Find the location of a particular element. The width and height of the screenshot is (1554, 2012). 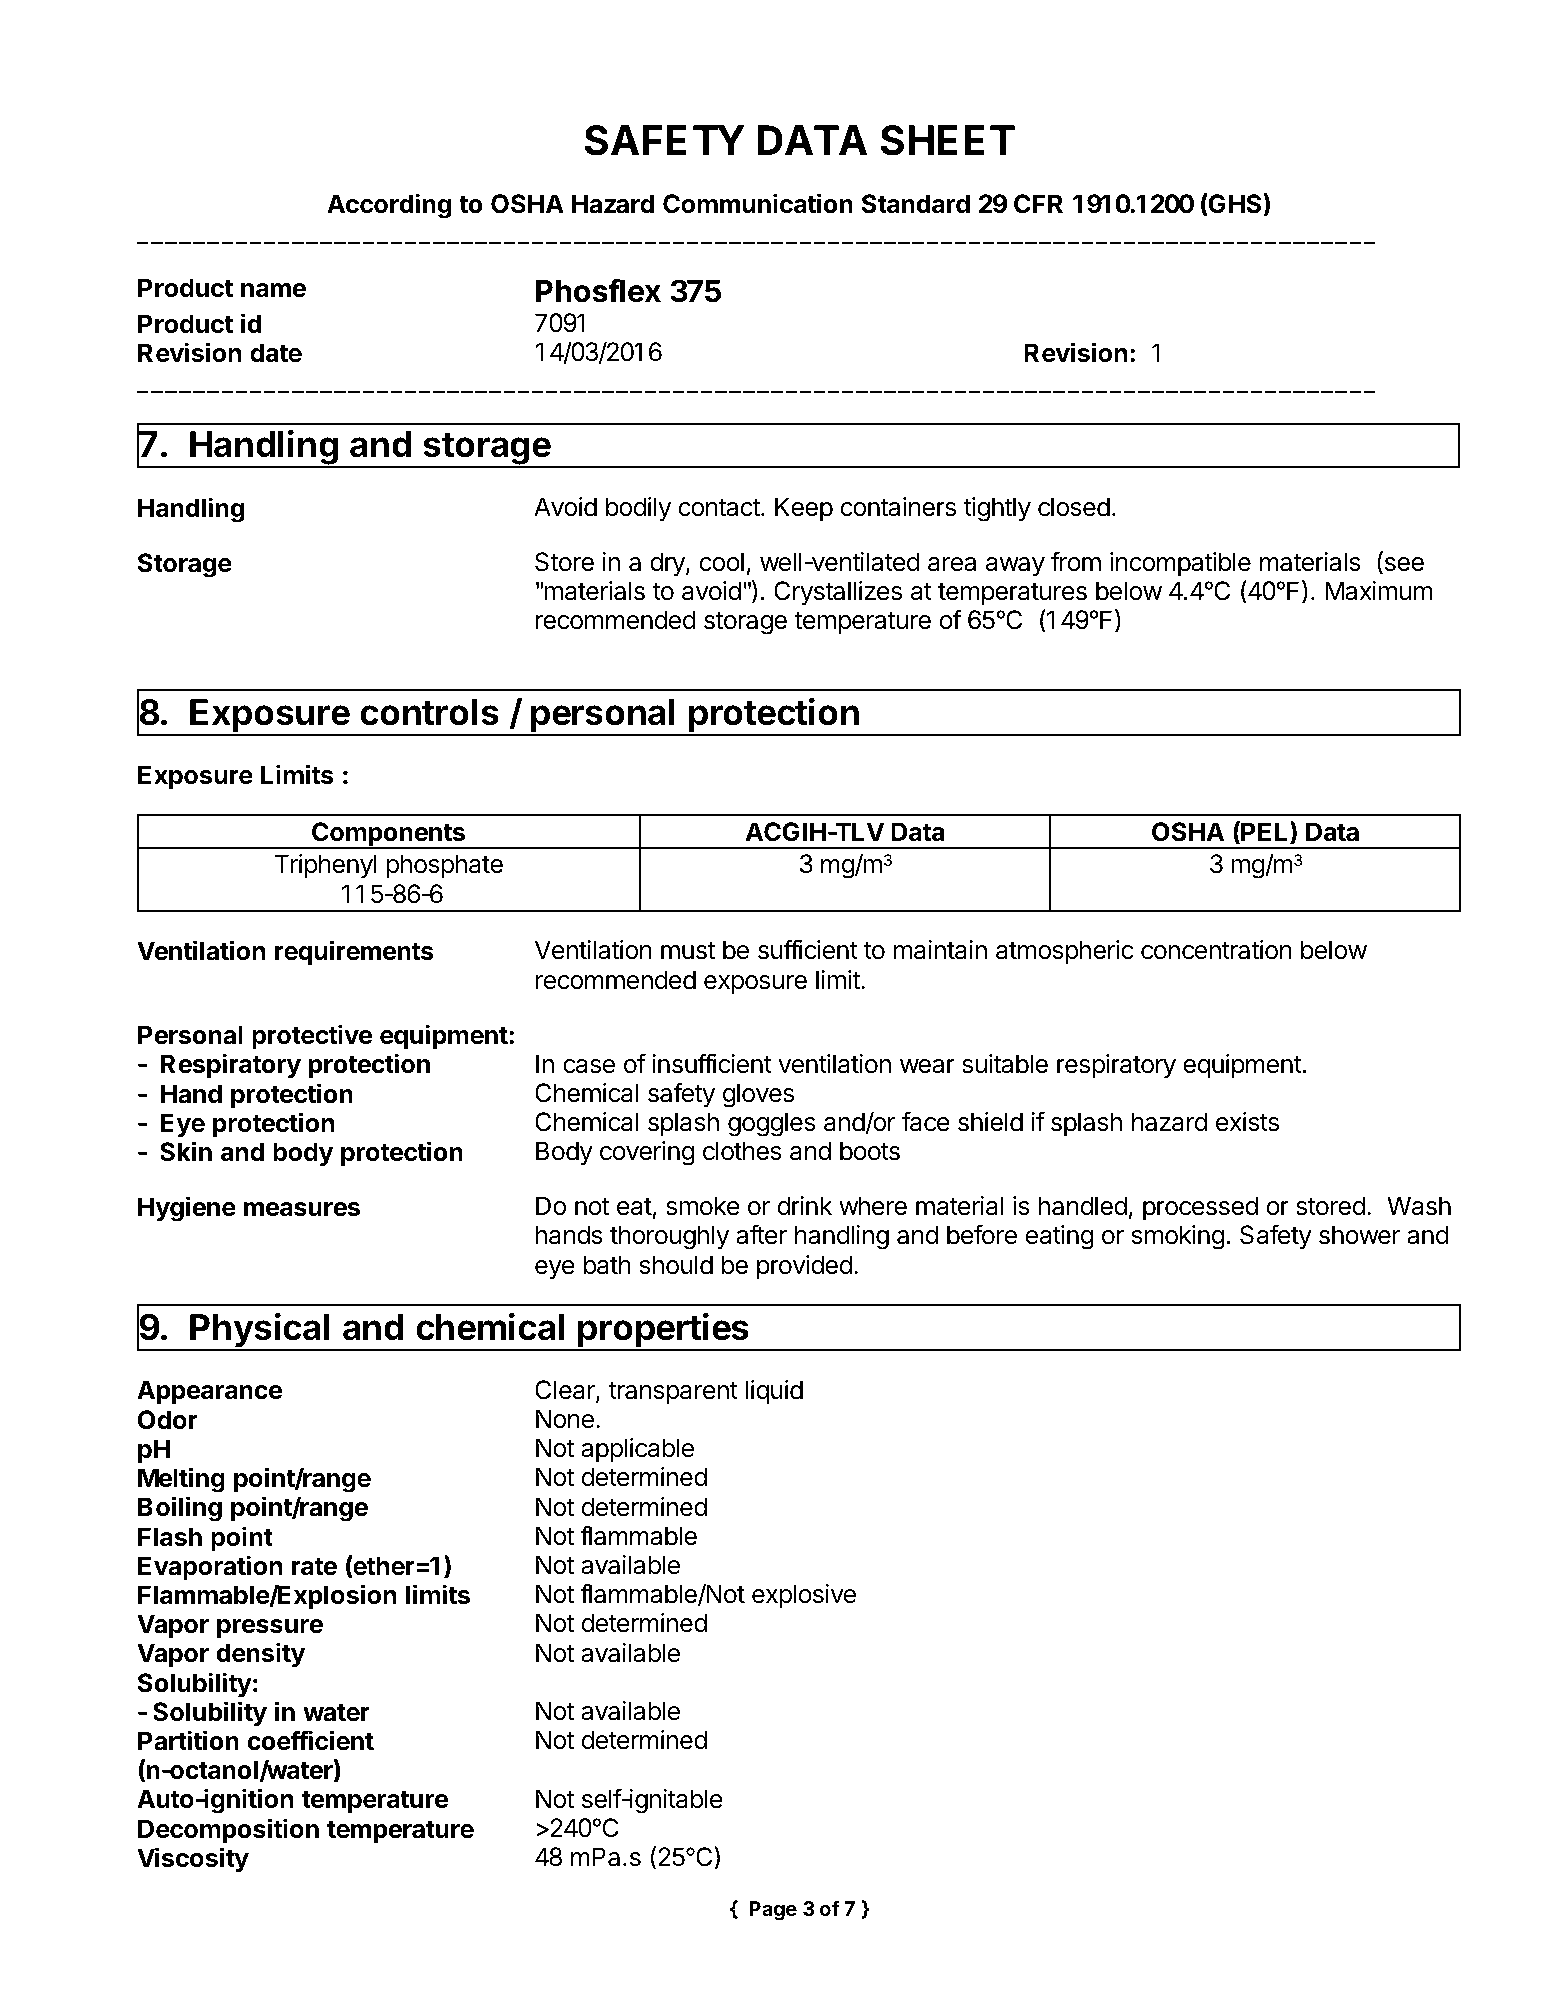

Decomposition is located at coordinates (228, 1830).
